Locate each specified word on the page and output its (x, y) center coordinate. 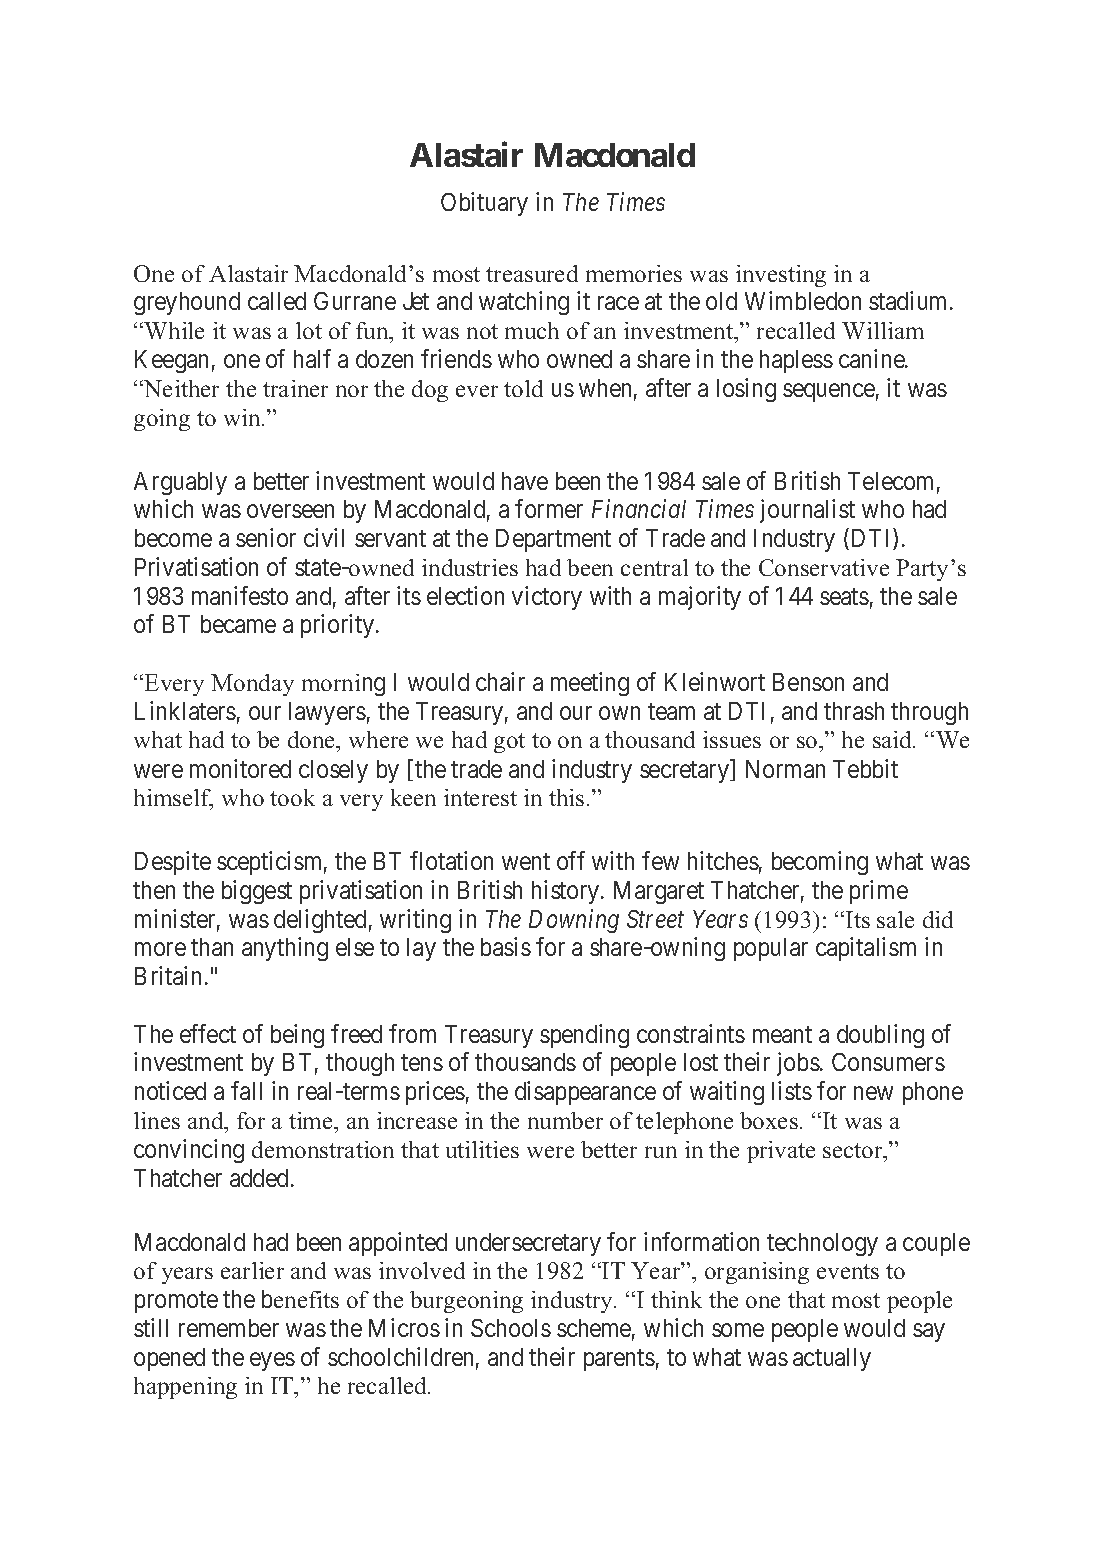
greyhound (187, 303)
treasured (532, 273)
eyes (272, 1361)
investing (781, 276)
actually (832, 1359)
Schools (511, 1328)
